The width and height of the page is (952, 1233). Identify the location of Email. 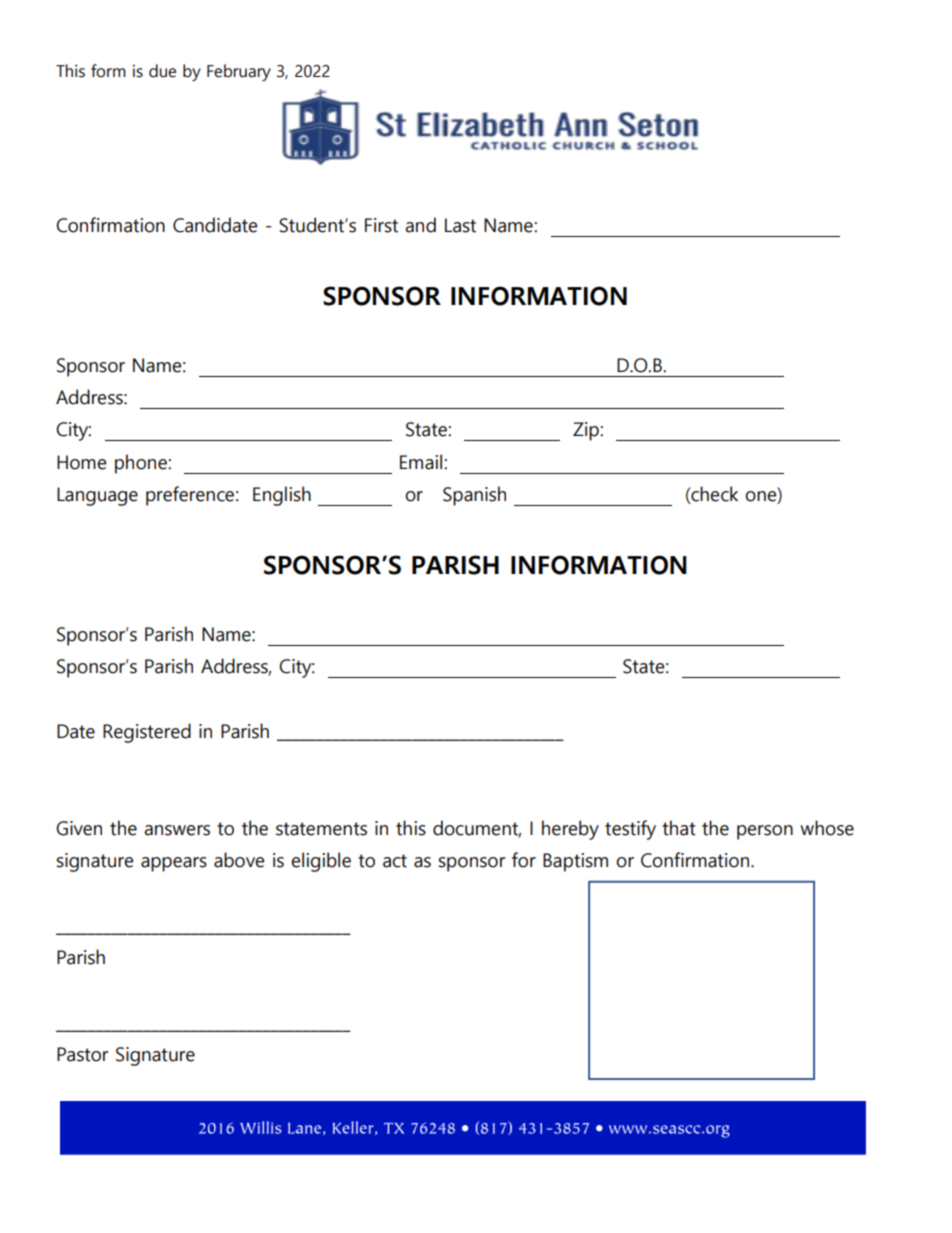
(422, 462).
